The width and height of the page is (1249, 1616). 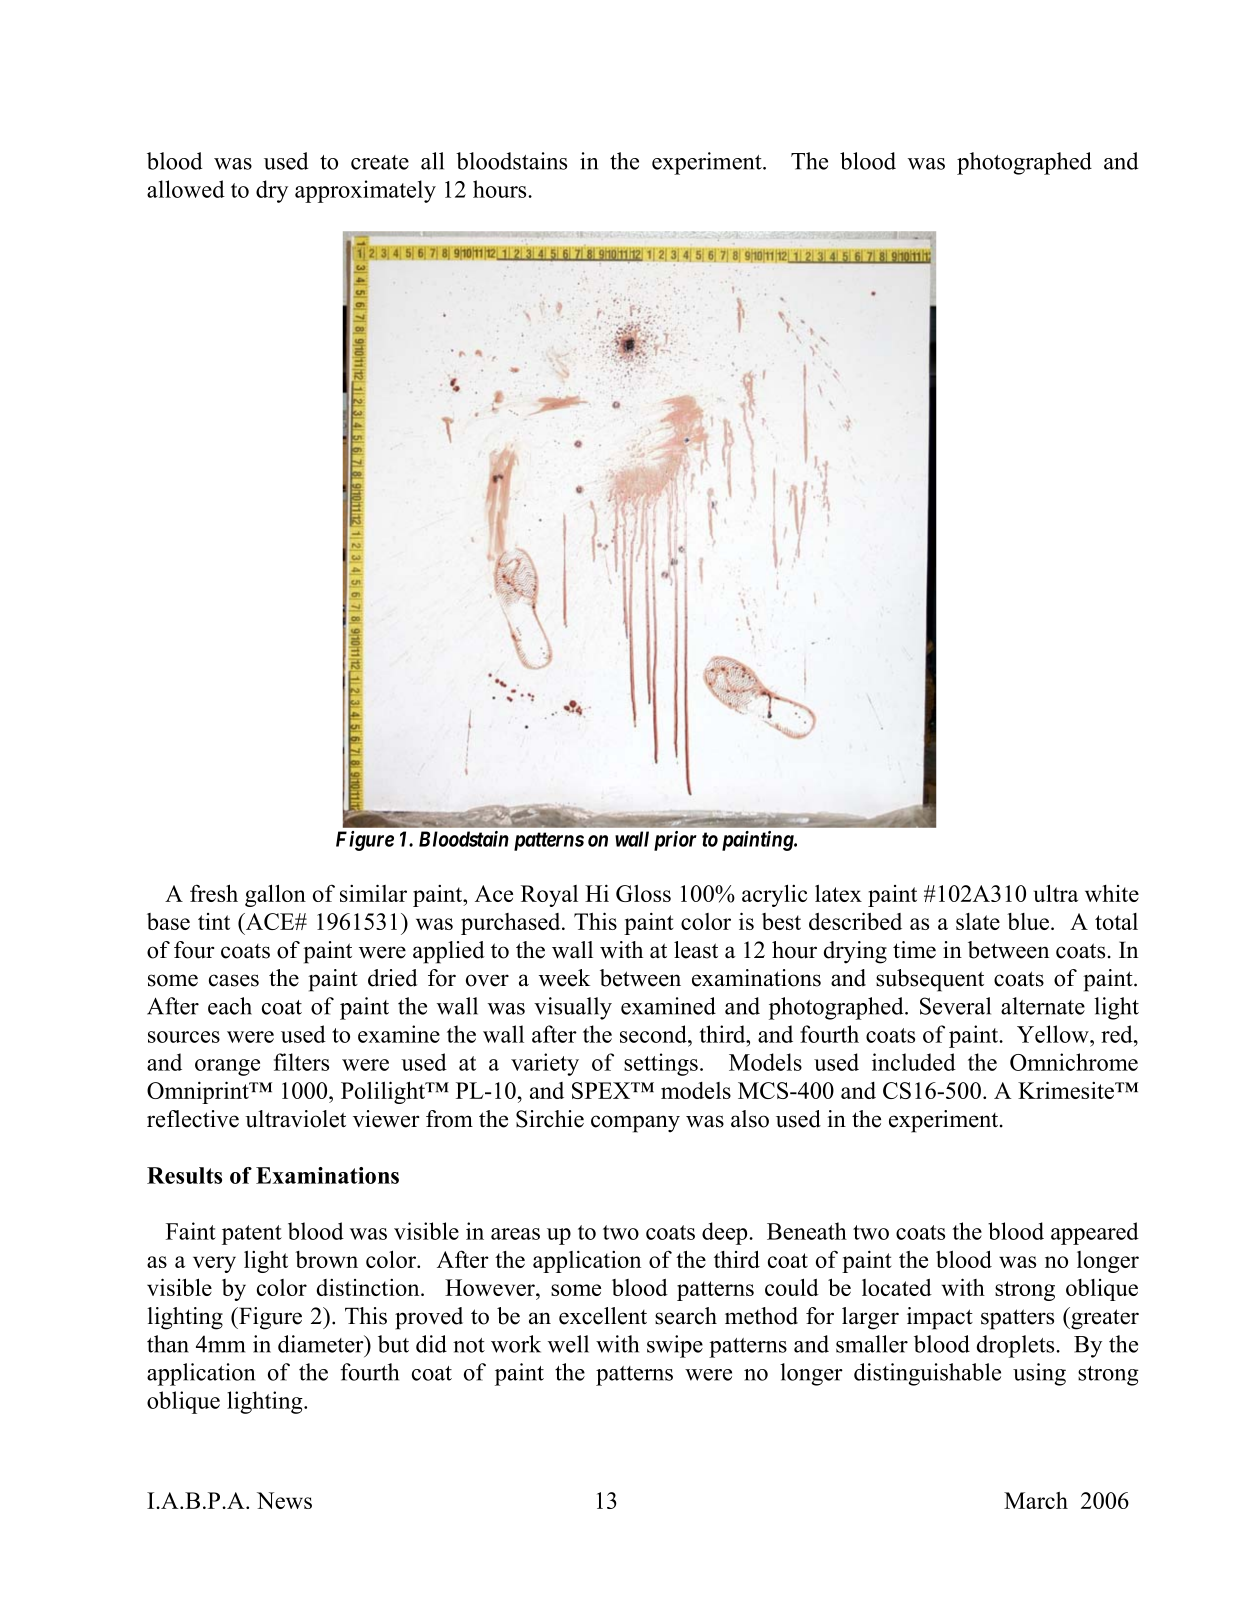 I want to click on swipe, so click(x=675, y=1346).
